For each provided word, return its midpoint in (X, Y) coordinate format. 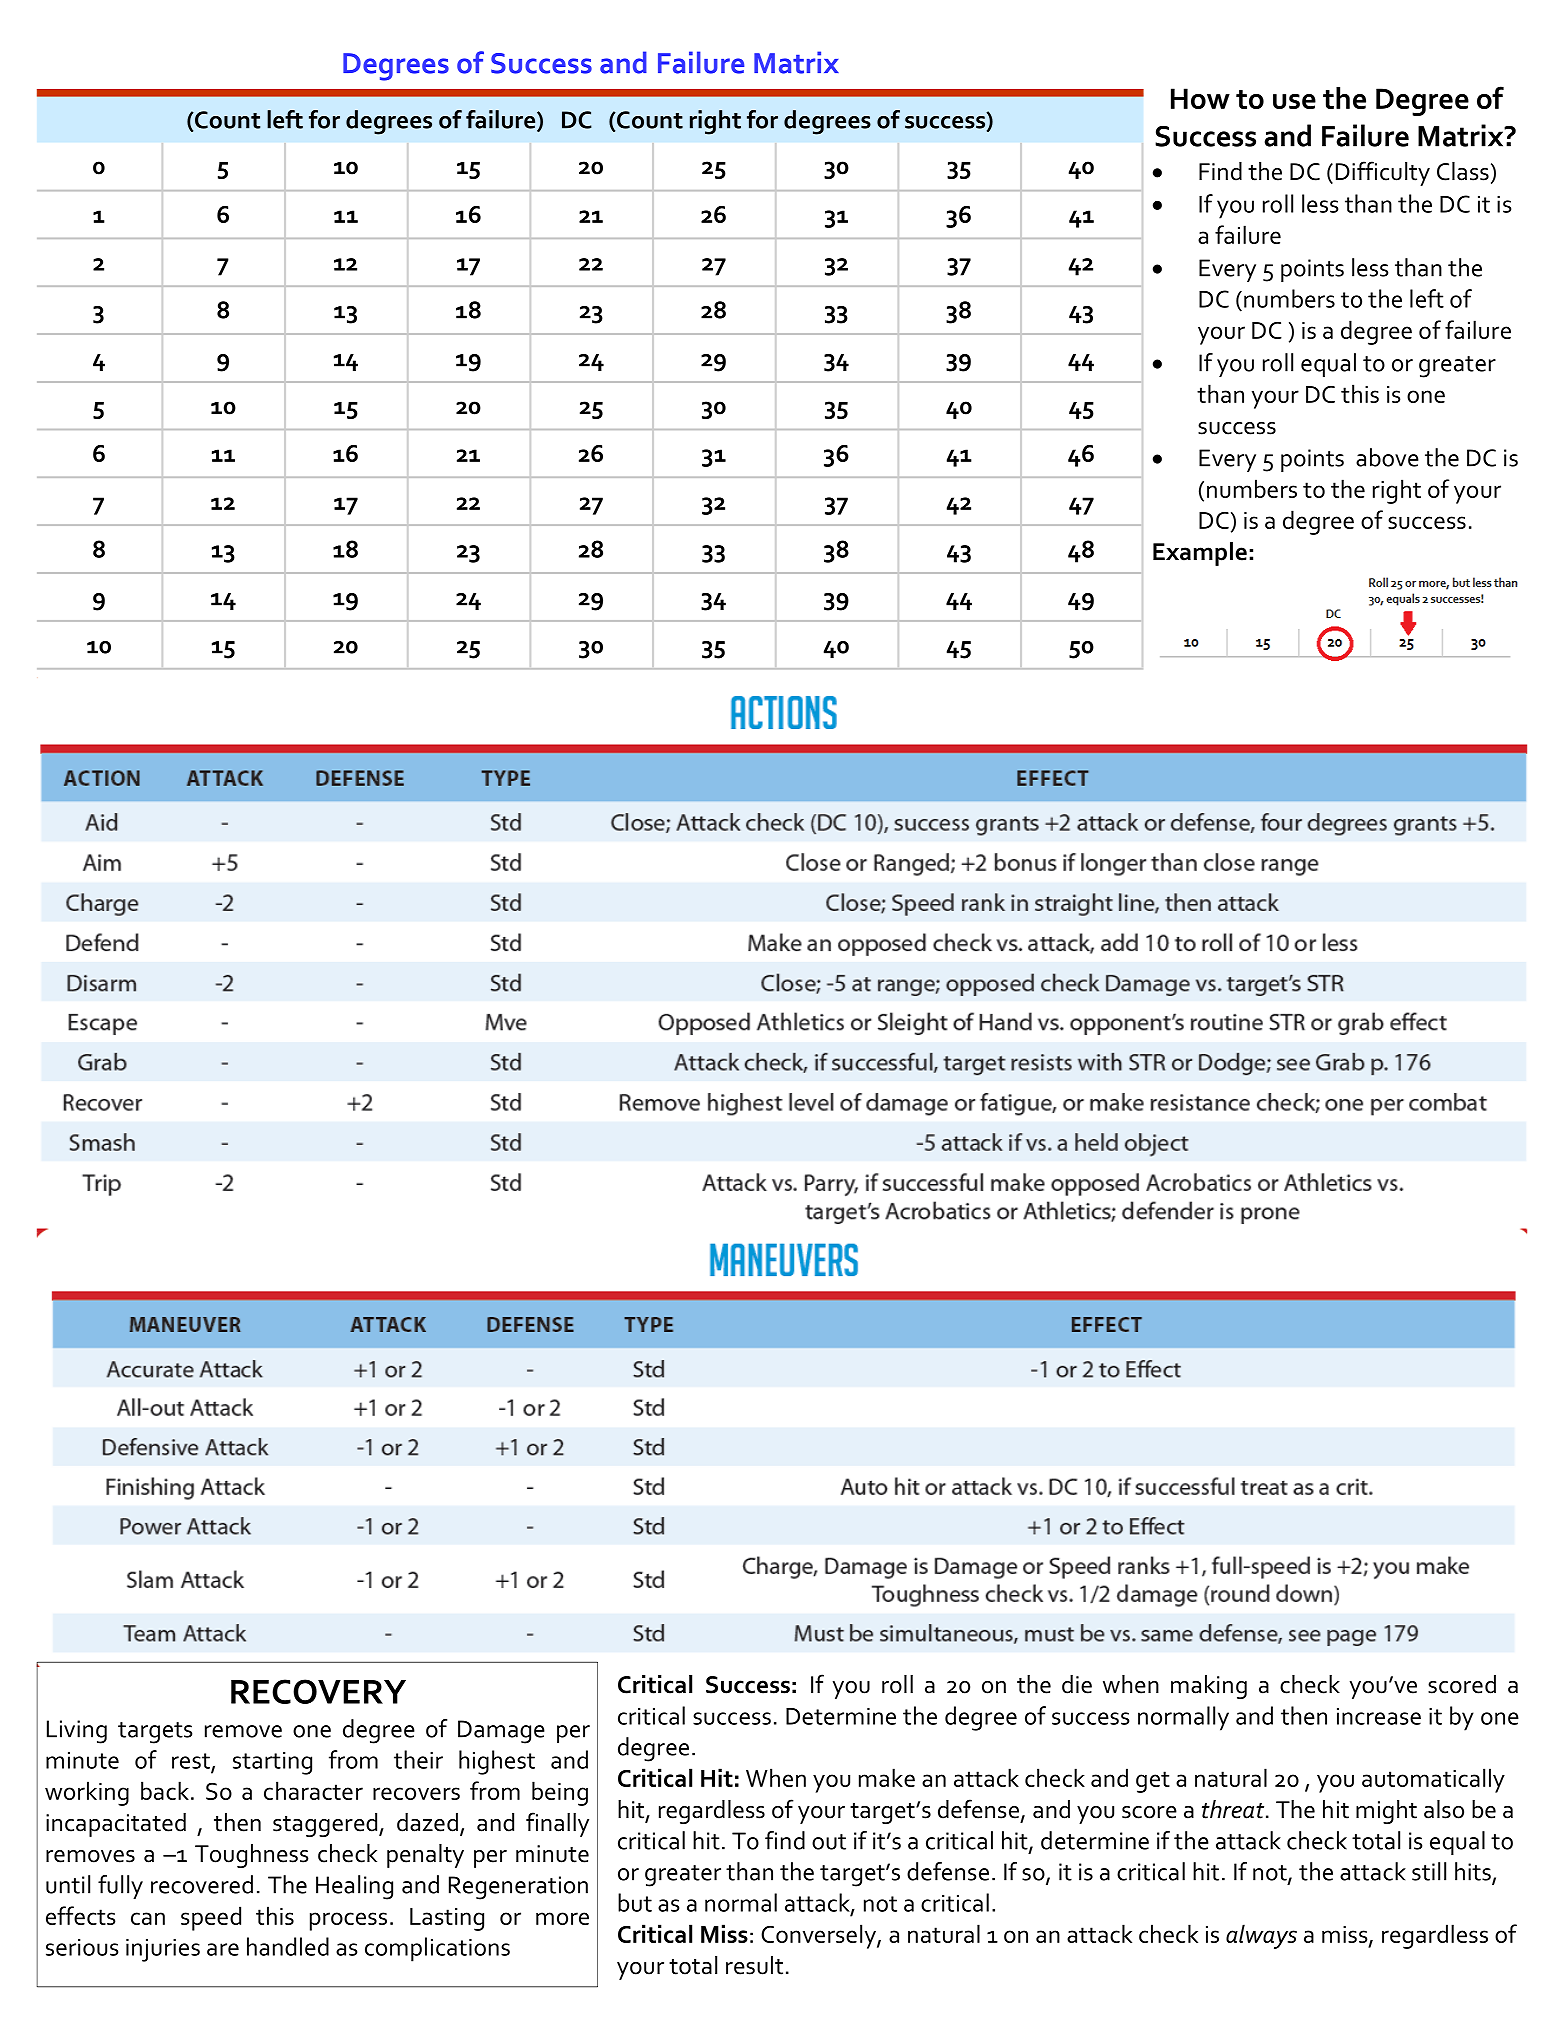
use (1294, 101)
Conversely (819, 1936)
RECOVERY (318, 1691)
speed (211, 1918)
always (1261, 1936)
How (1200, 98)
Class (1463, 171)
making (1209, 1687)
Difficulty (1383, 173)
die (1077, 1684)
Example (1200, 554)
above (1387, 457)
